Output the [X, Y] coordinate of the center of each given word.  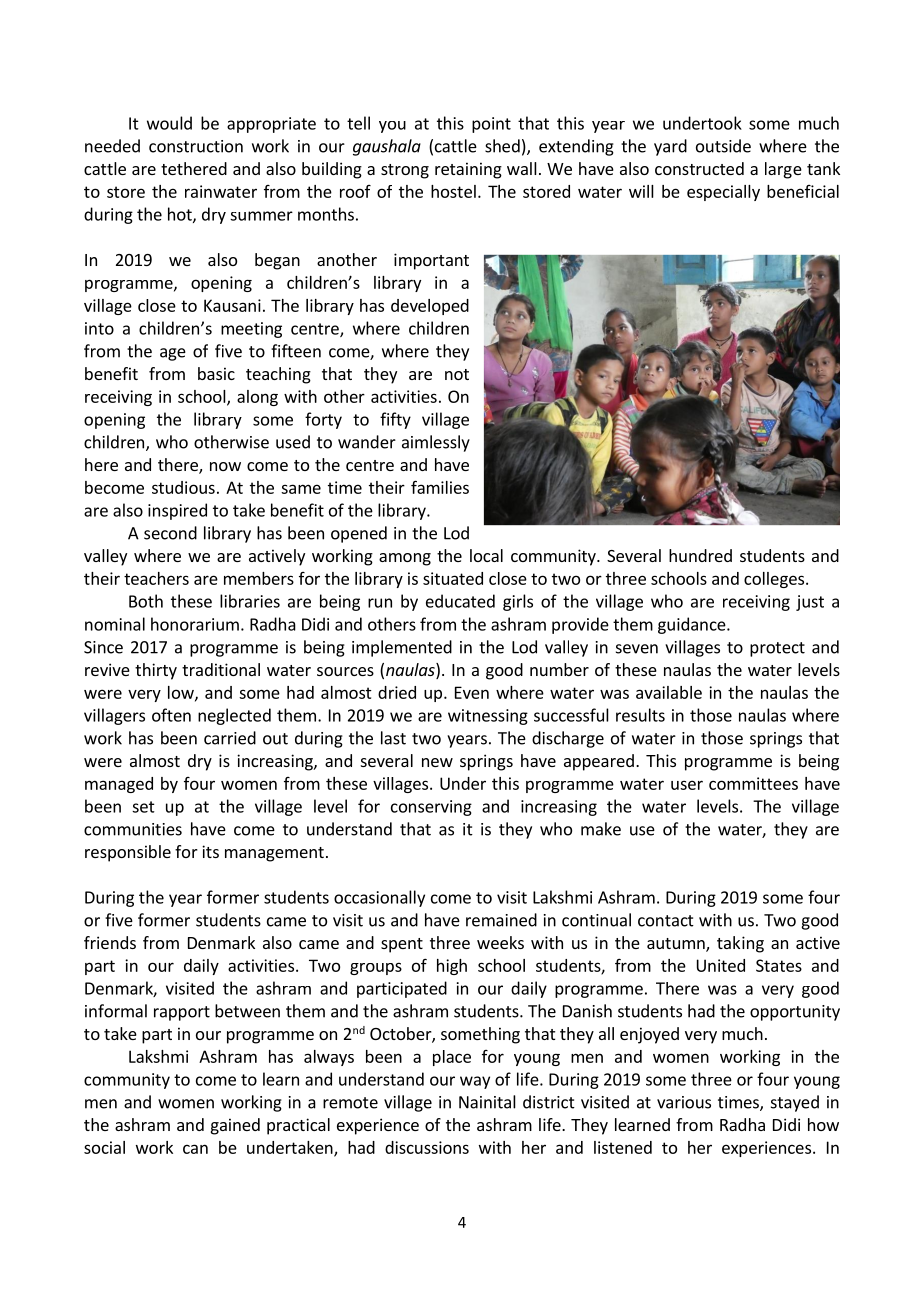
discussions [427, 1147]
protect [777, 649]
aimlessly [436, 443]
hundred [700, 555]
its [210, 851]
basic [216, 373]
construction [196, 146]
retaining [468, 170]
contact [666, 921]
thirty [156, 671]
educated [460, 601]
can [195, 1149]
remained [501, 920]
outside [723, 146]
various [684, 1102]
